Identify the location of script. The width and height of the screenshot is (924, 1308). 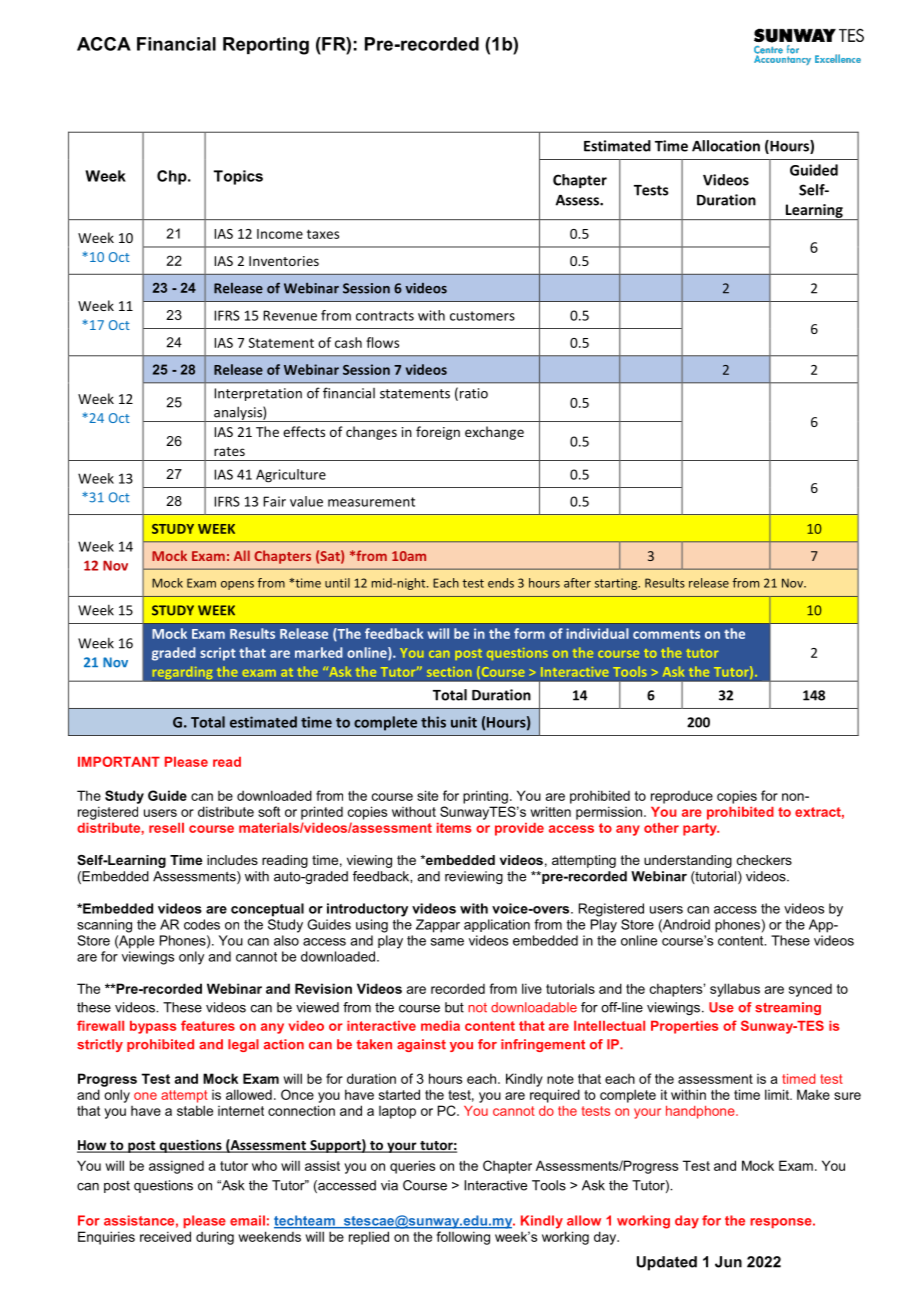
(218, 654).
